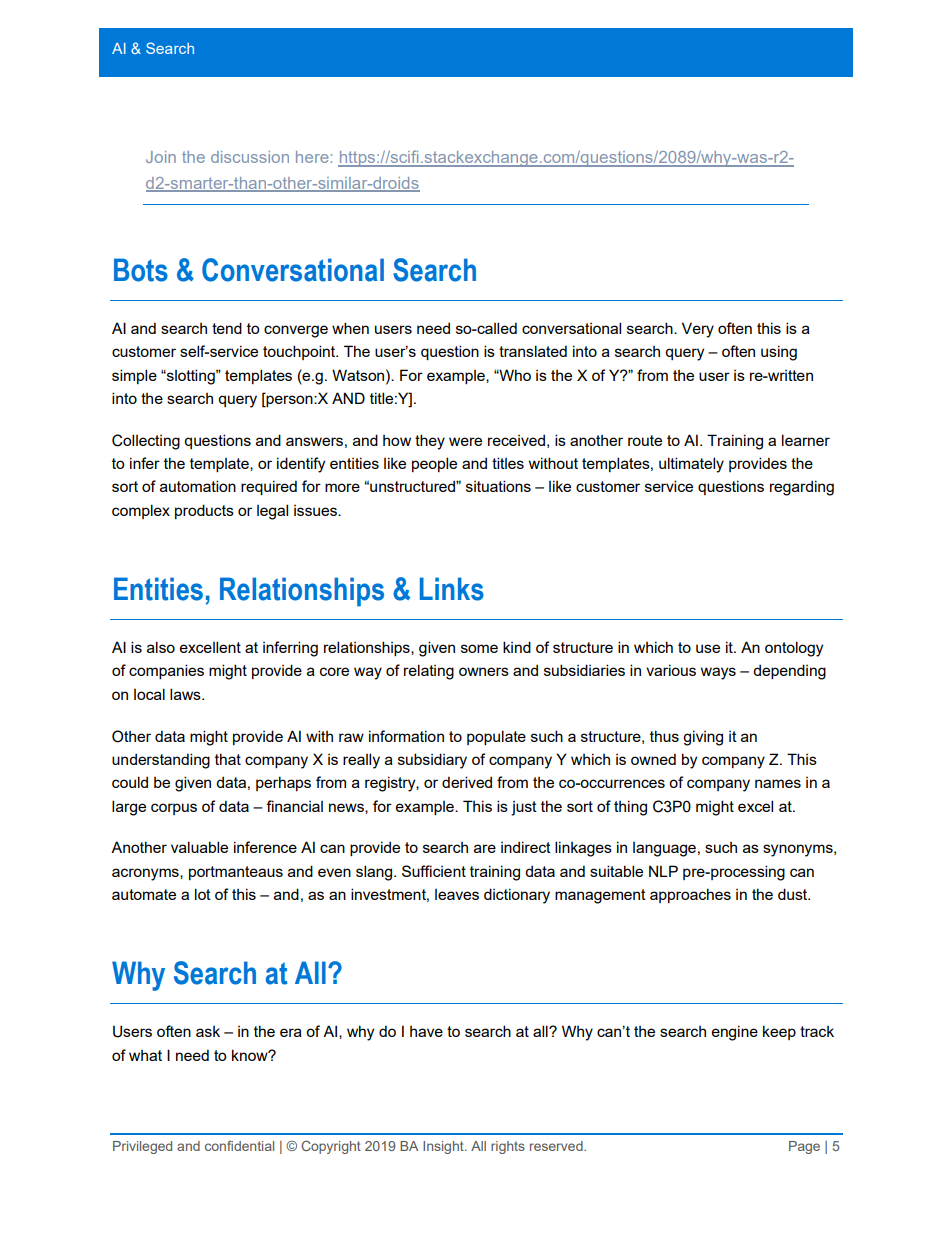 The width and height of the screenshot is (952, 1233). I want to click on ways, so click(718, 673).
